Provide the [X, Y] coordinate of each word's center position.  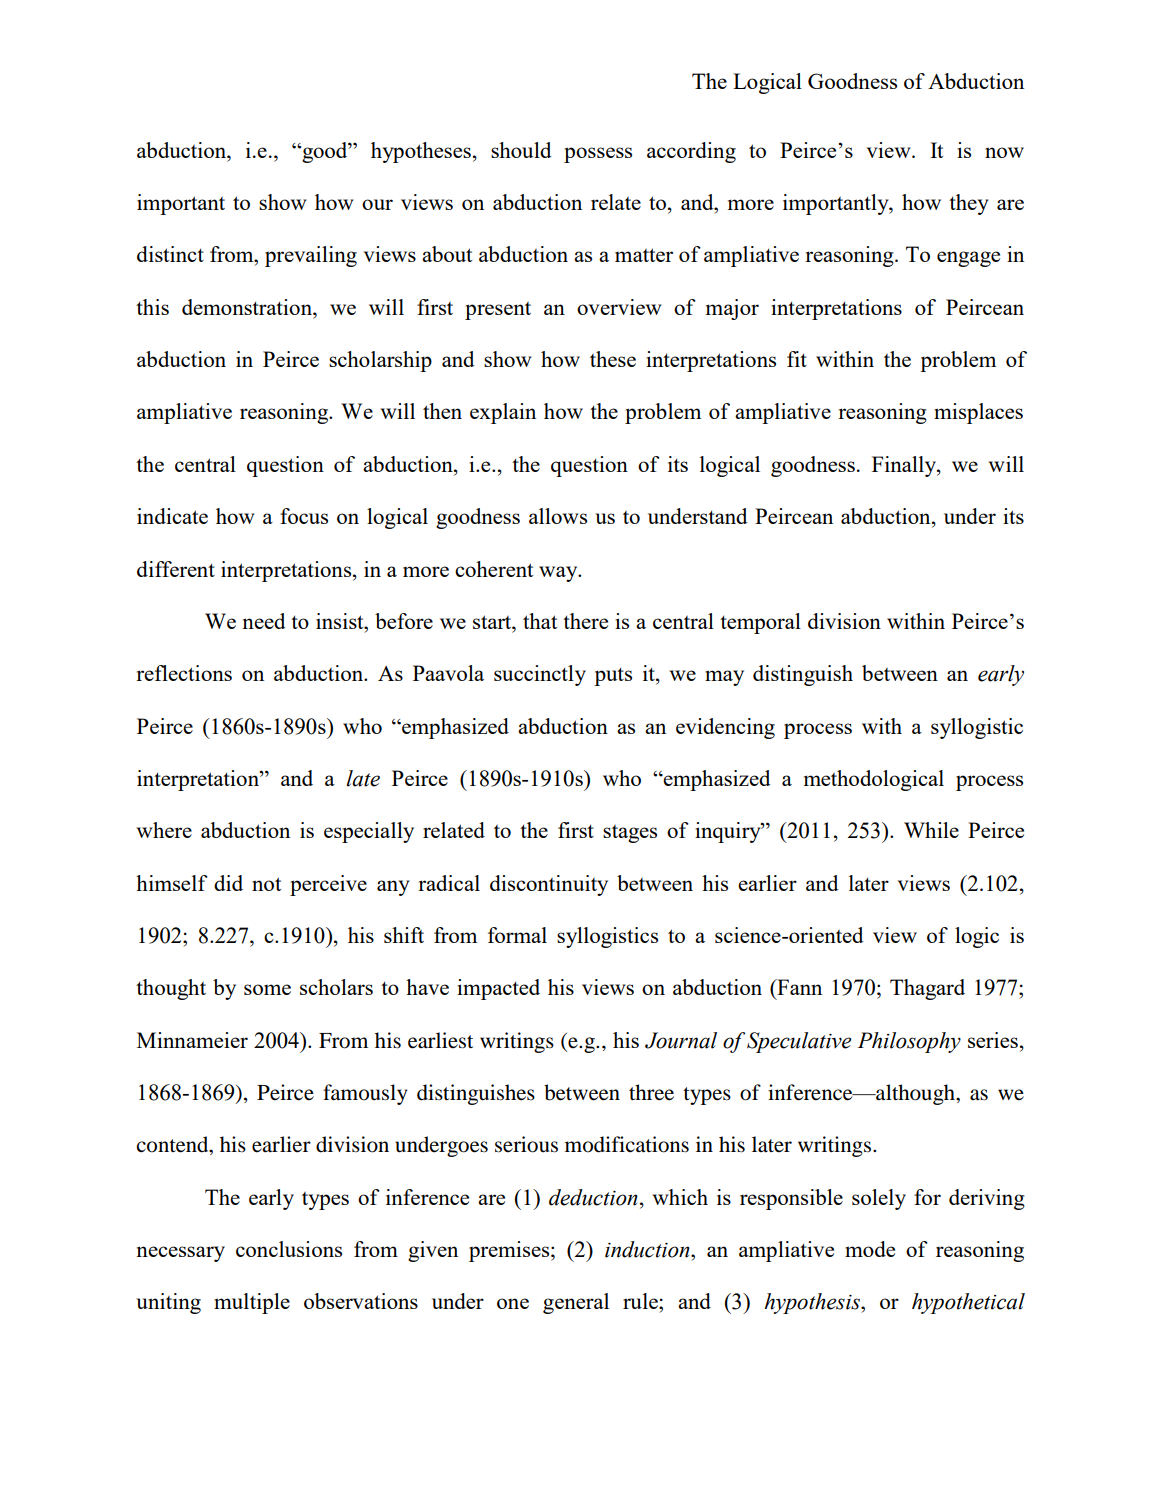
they [969, 204]
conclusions [289, 1249]
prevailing [311, 256]
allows [558, 516]
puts [613, 676]
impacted [498, 989]
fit [797, 359]
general [576, 1303]
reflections [184, 673]
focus [304, 516]
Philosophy [909, 1042]
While [931, 830]
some [267, 989]
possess [598, 155]
